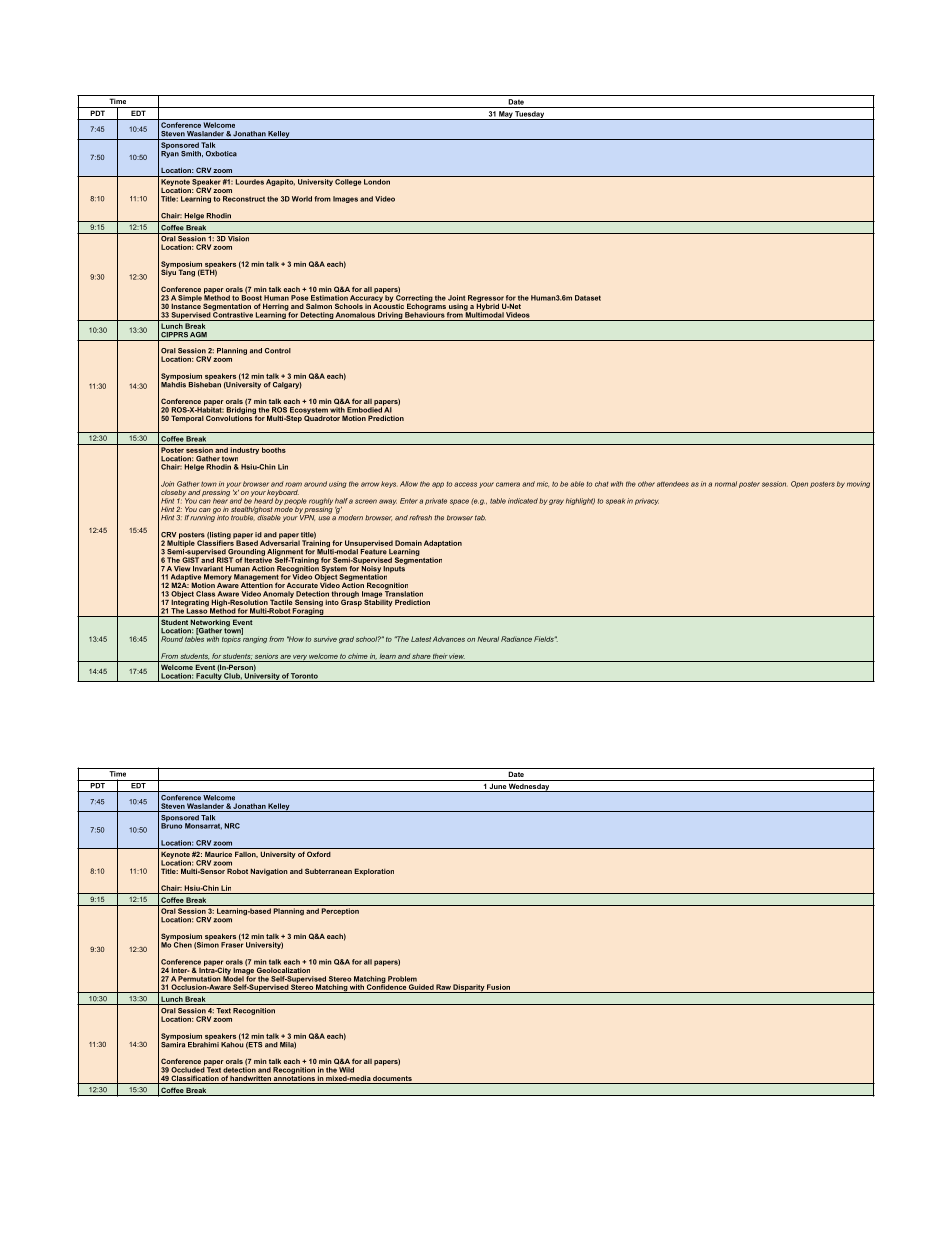 The width and height of the image is (952, 1233). What do you see at coordinates (588, 298) in the image?
I see `Dataset` at bounding box center [588, 298].
